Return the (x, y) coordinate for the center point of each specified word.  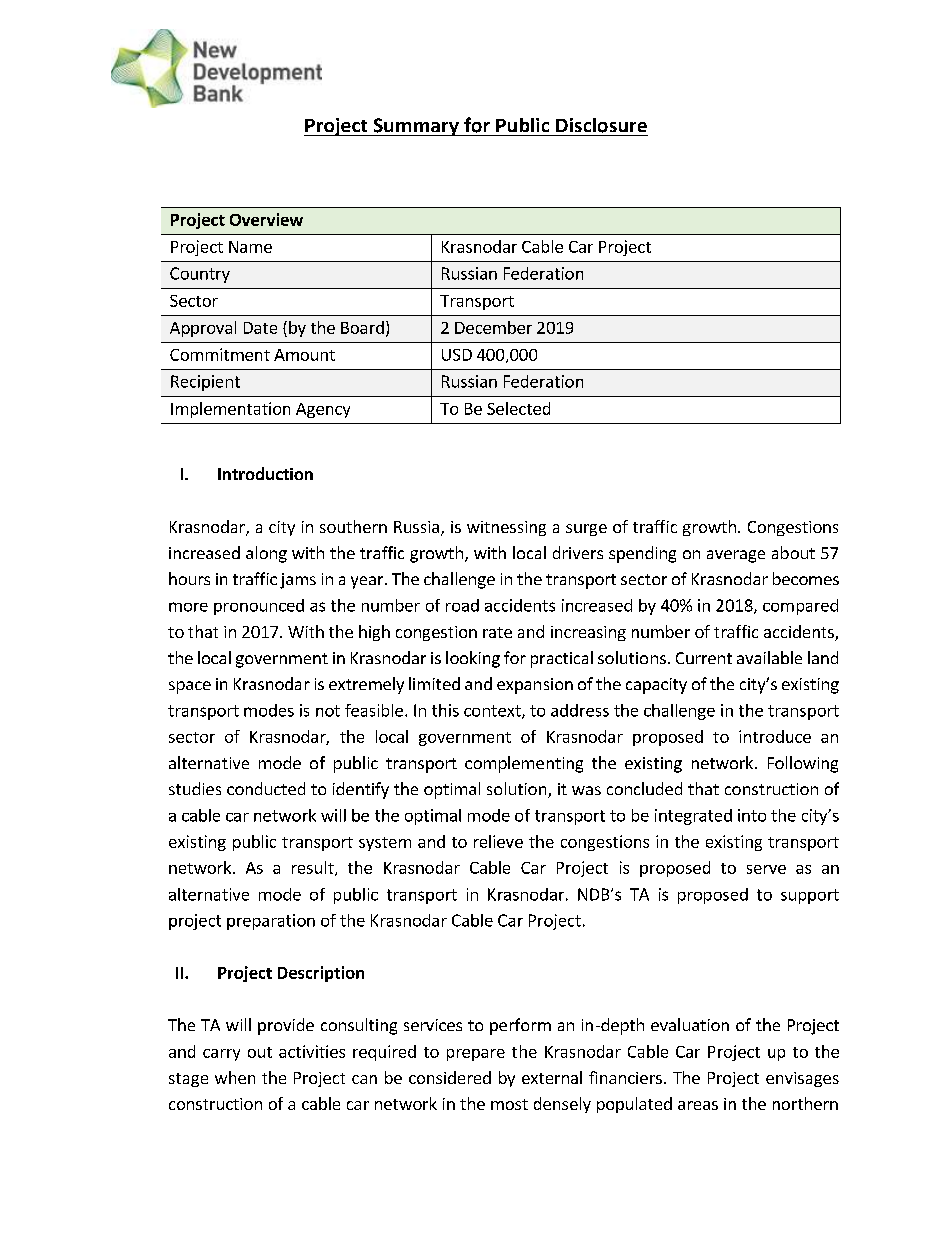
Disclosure (601, 125)
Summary (416, 127)
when (235, 1077)
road (462, 605)
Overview (266, 219)
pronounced (259, 607)
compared (800, 607)
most (509, 1104)
